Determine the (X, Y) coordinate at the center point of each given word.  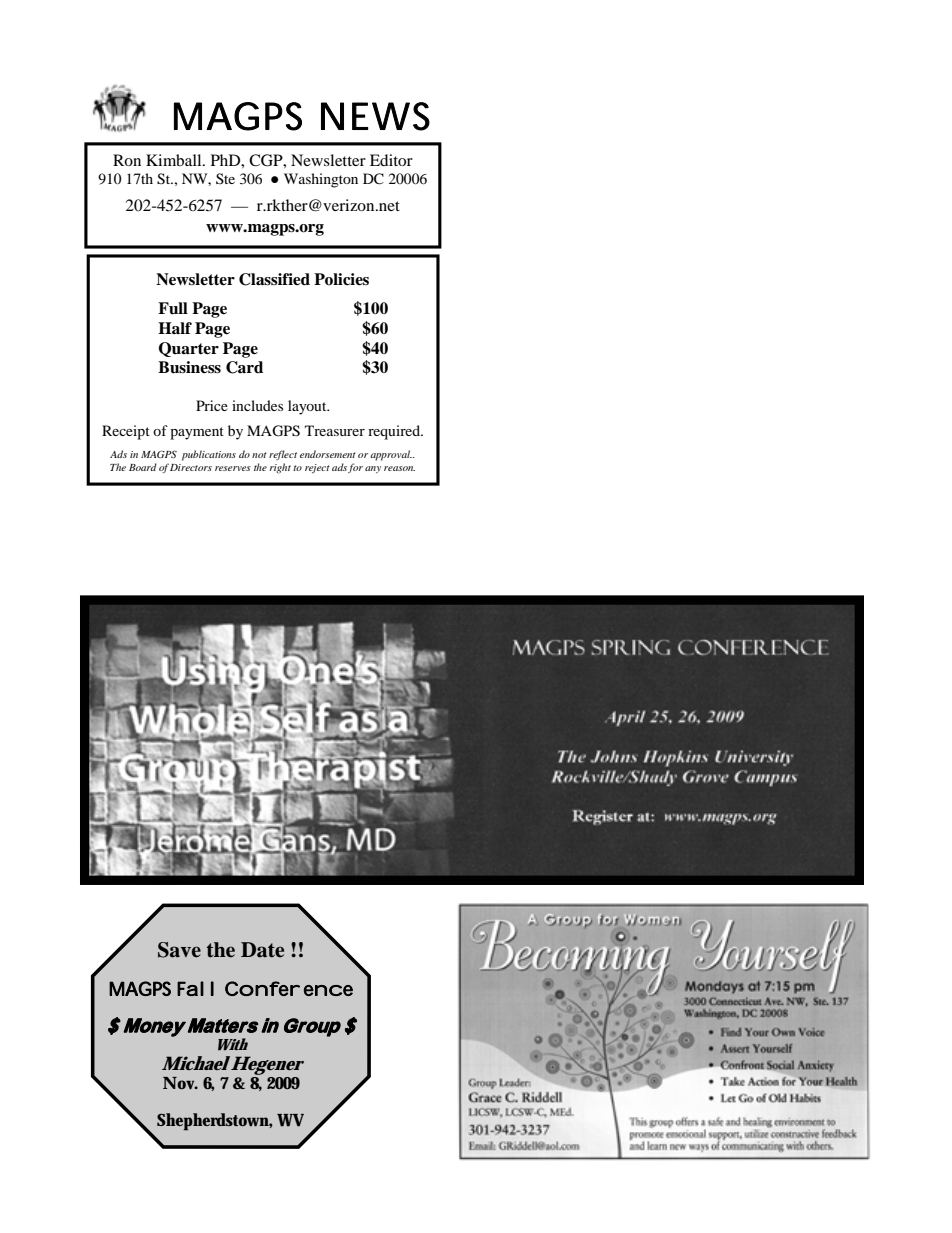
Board (143, 467)
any (373, 469)
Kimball (175, 160)
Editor (391, 160)
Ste (225, 178)
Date (262, 950)
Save (179, 950)
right (280, 468)
